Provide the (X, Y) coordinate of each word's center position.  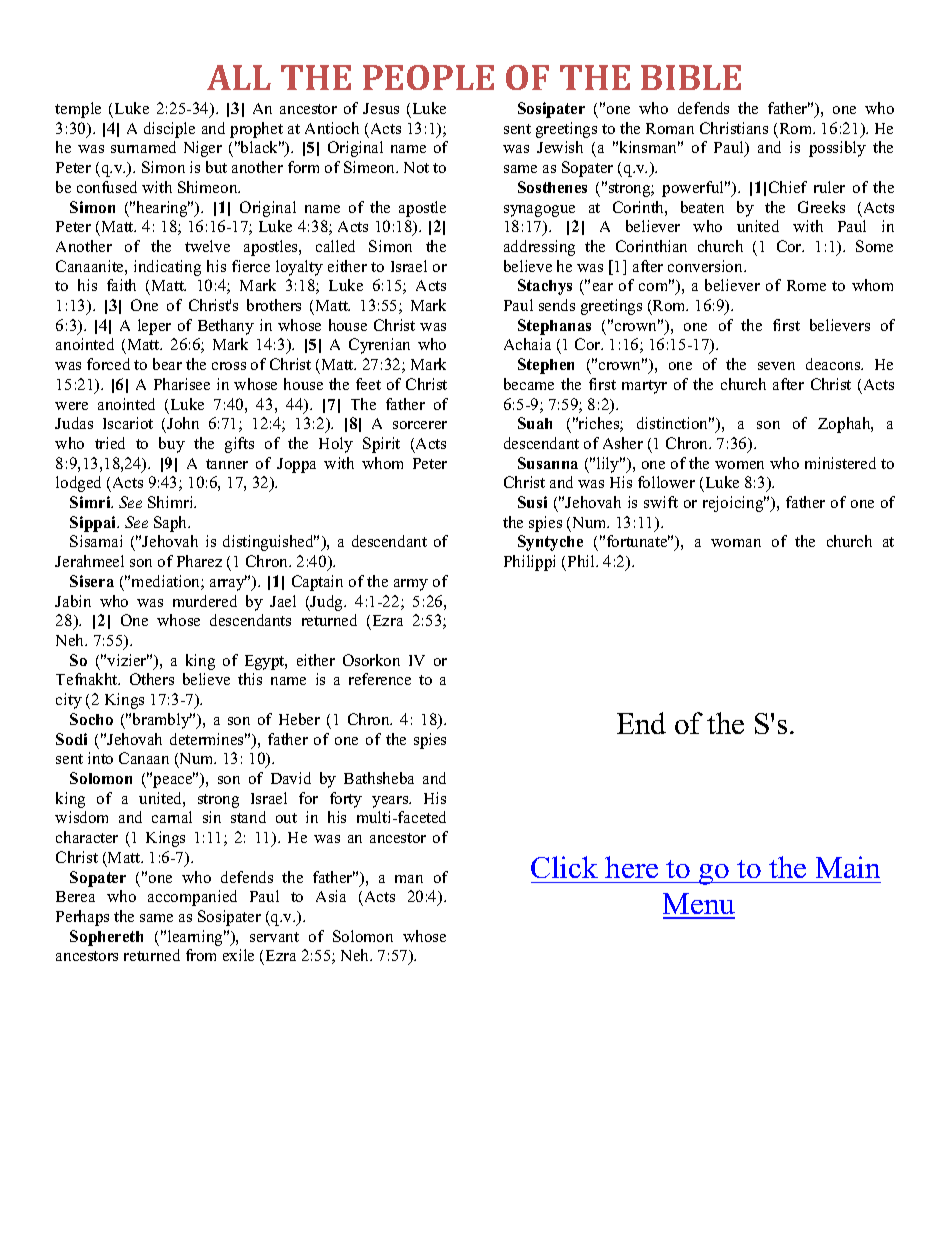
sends (557, 305)
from (201, 955)
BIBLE (691, 77)
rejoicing (734, 504)
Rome (806, 285)
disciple (169, 130)
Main (848, 867)
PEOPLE (428, 77)
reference (380, 679)
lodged (78, 484)
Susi (532, 502)
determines (208, 739)
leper (154, 327)
